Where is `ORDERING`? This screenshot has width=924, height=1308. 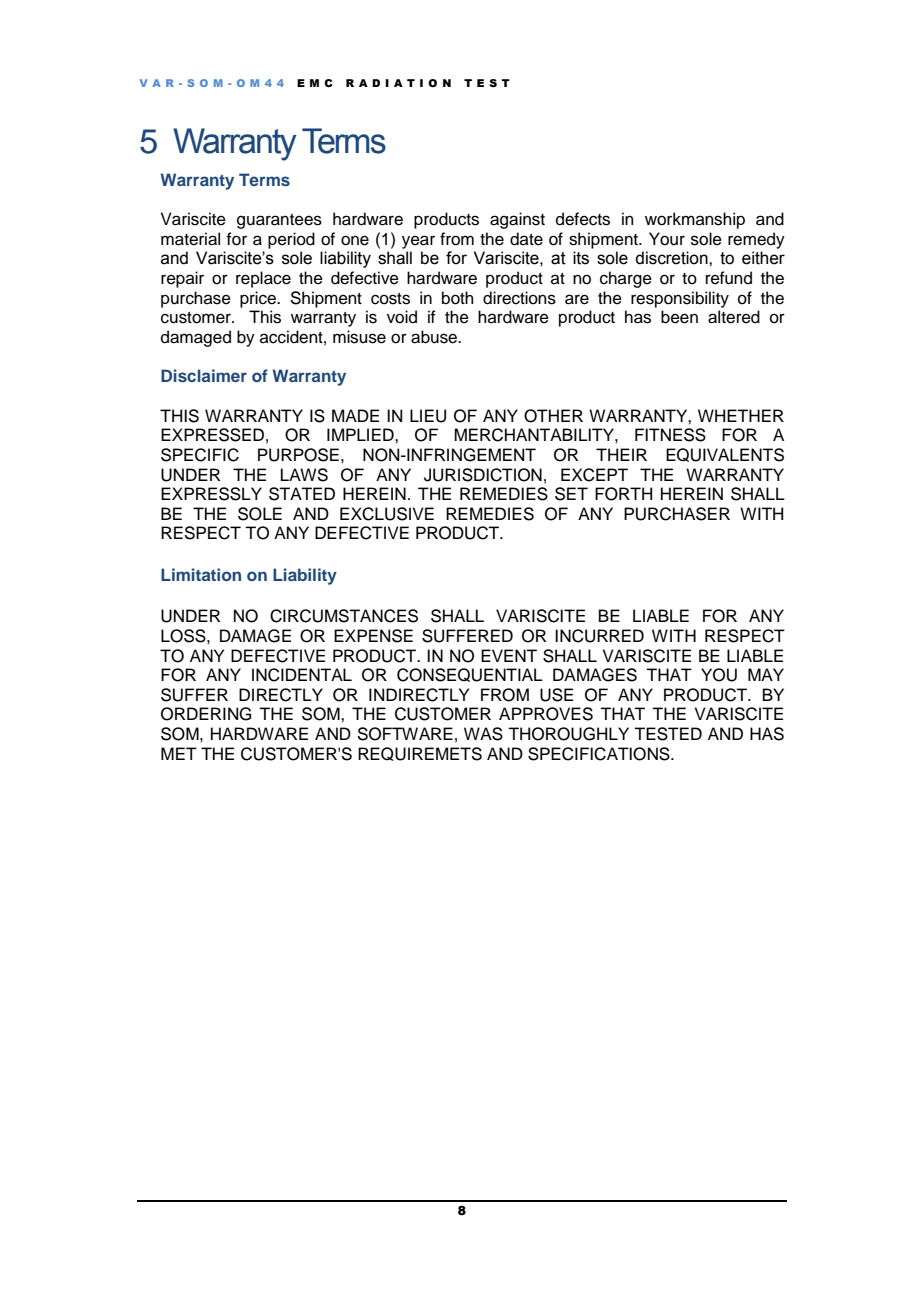 ORDERING is located at coordinates (206, 714).
